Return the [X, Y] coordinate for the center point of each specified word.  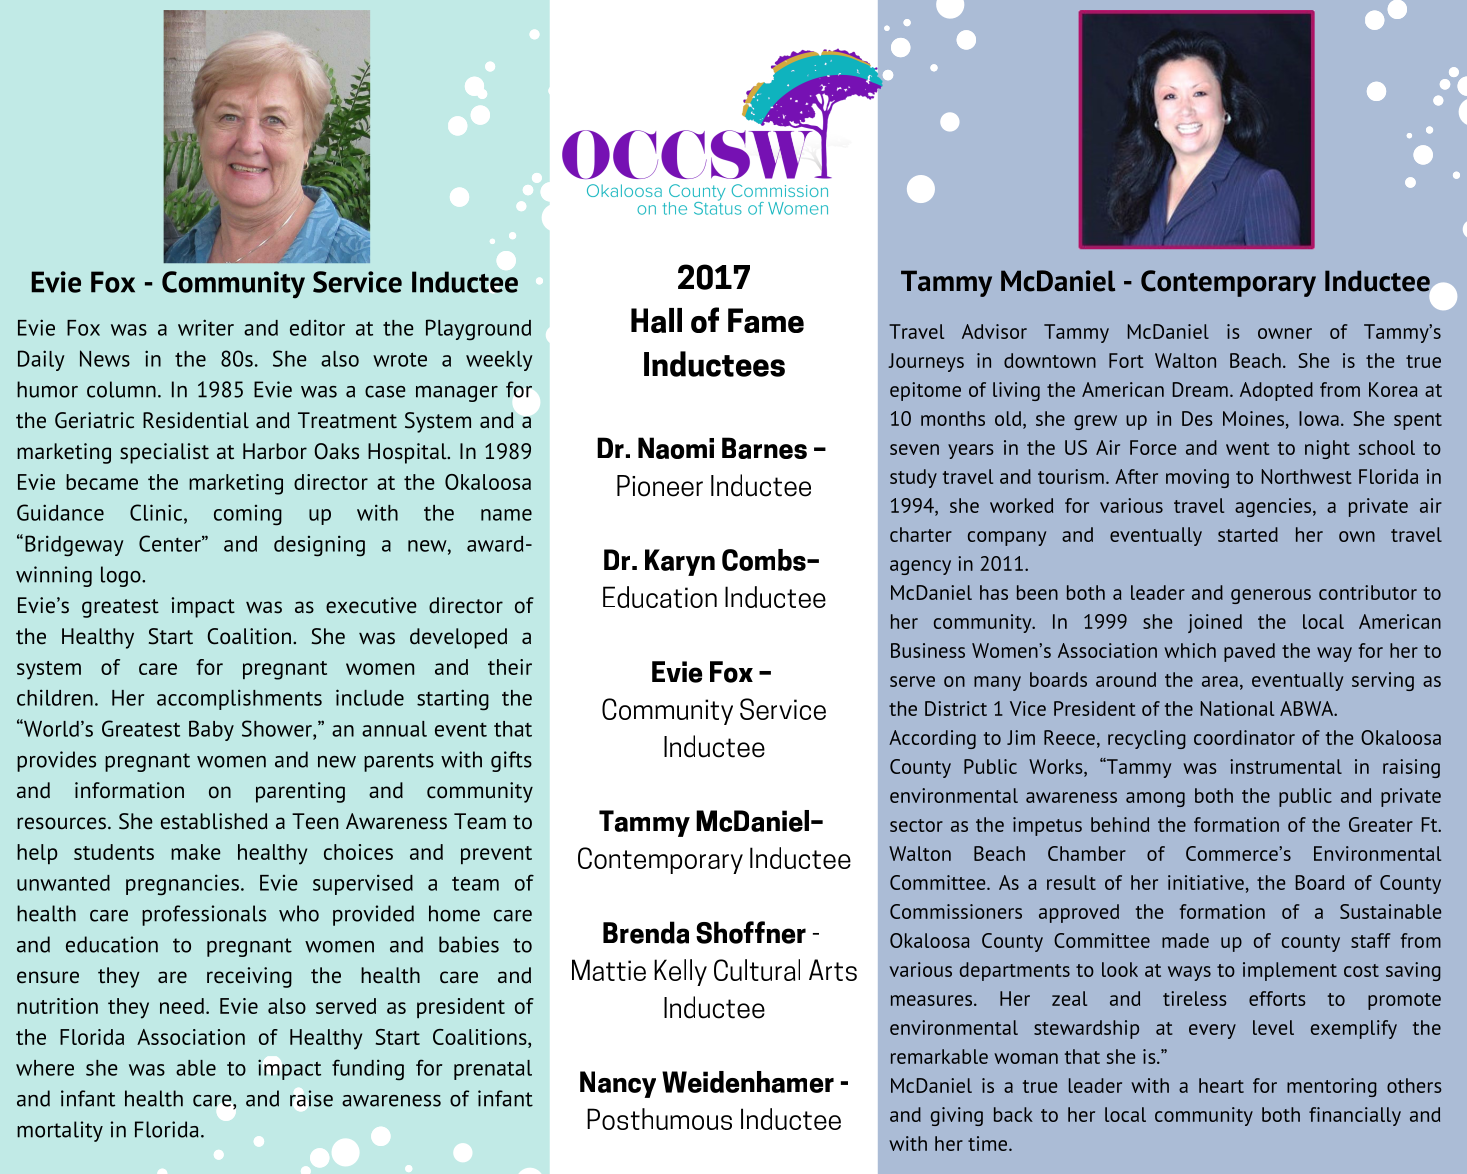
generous [1271, 596]
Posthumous [659, 1119]
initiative [1206, 882]
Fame [766, 320]
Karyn [680, 562]
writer [206, 327]
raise [311, 1098]
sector [916, 825]
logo [122, 576]
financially [1355, 1116]
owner [1285, 333]
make [196, 852]
